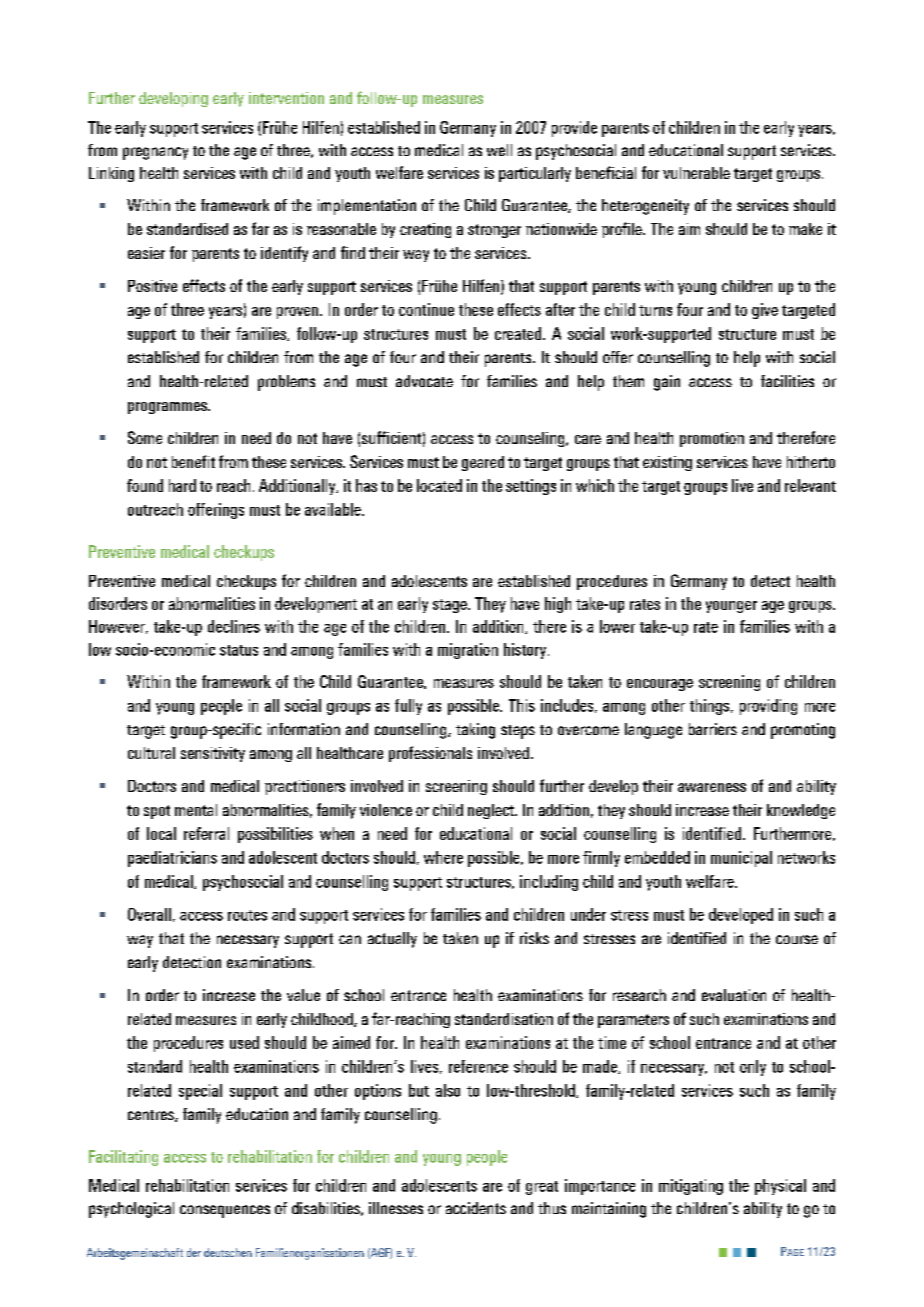  I want to click on things, so click(711, 707).
